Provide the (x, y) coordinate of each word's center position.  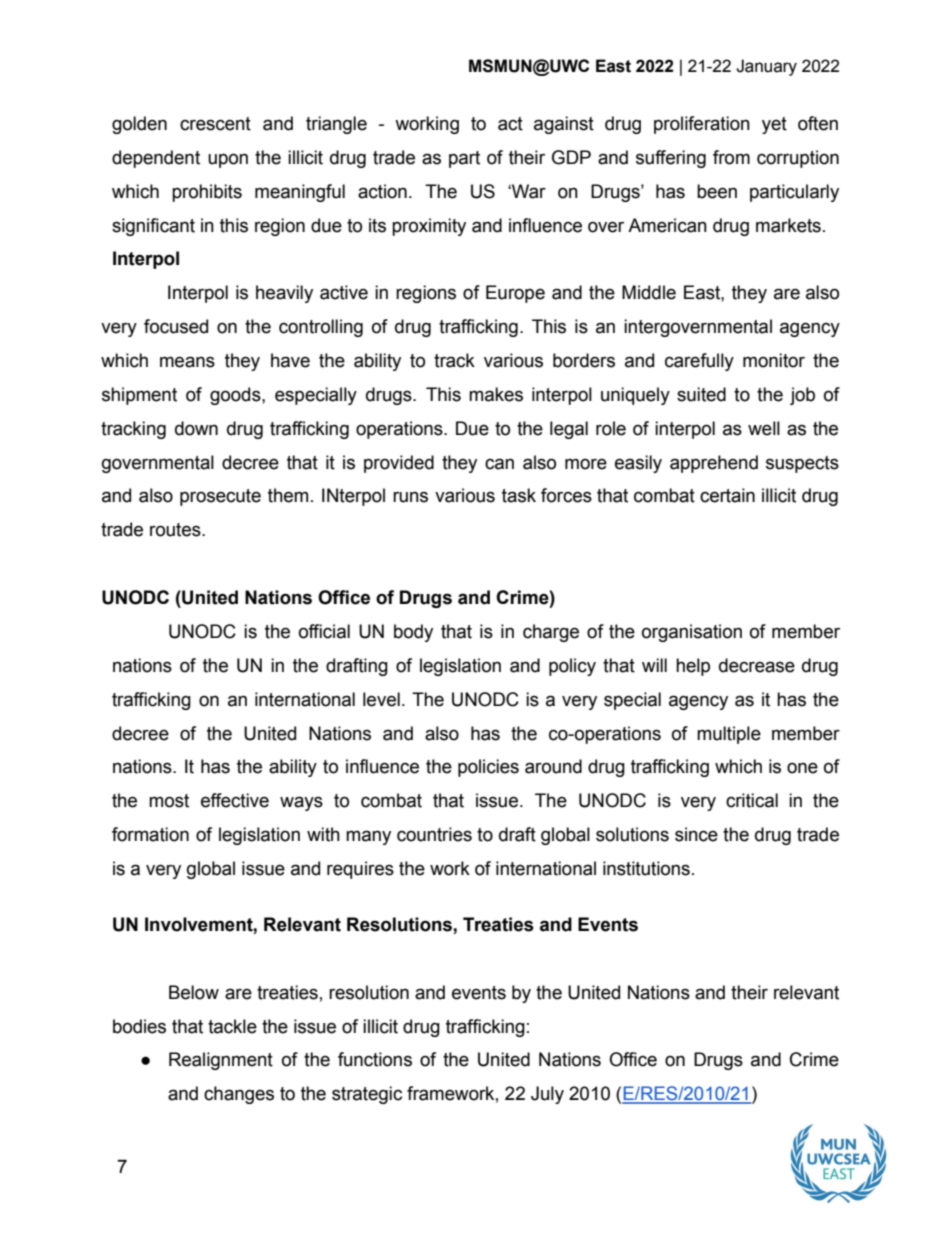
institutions (646, 868)
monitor (774, 360)
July (547, 1095)
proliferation (702, 125)
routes (176, 530)
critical (752, 800)
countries (434, 834)
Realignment (221, 1061)
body (413, 633)
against (564, 125)
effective (235, 800)
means (187, 362)
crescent (215, 124)
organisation (692, 633)
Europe (515, 294)
